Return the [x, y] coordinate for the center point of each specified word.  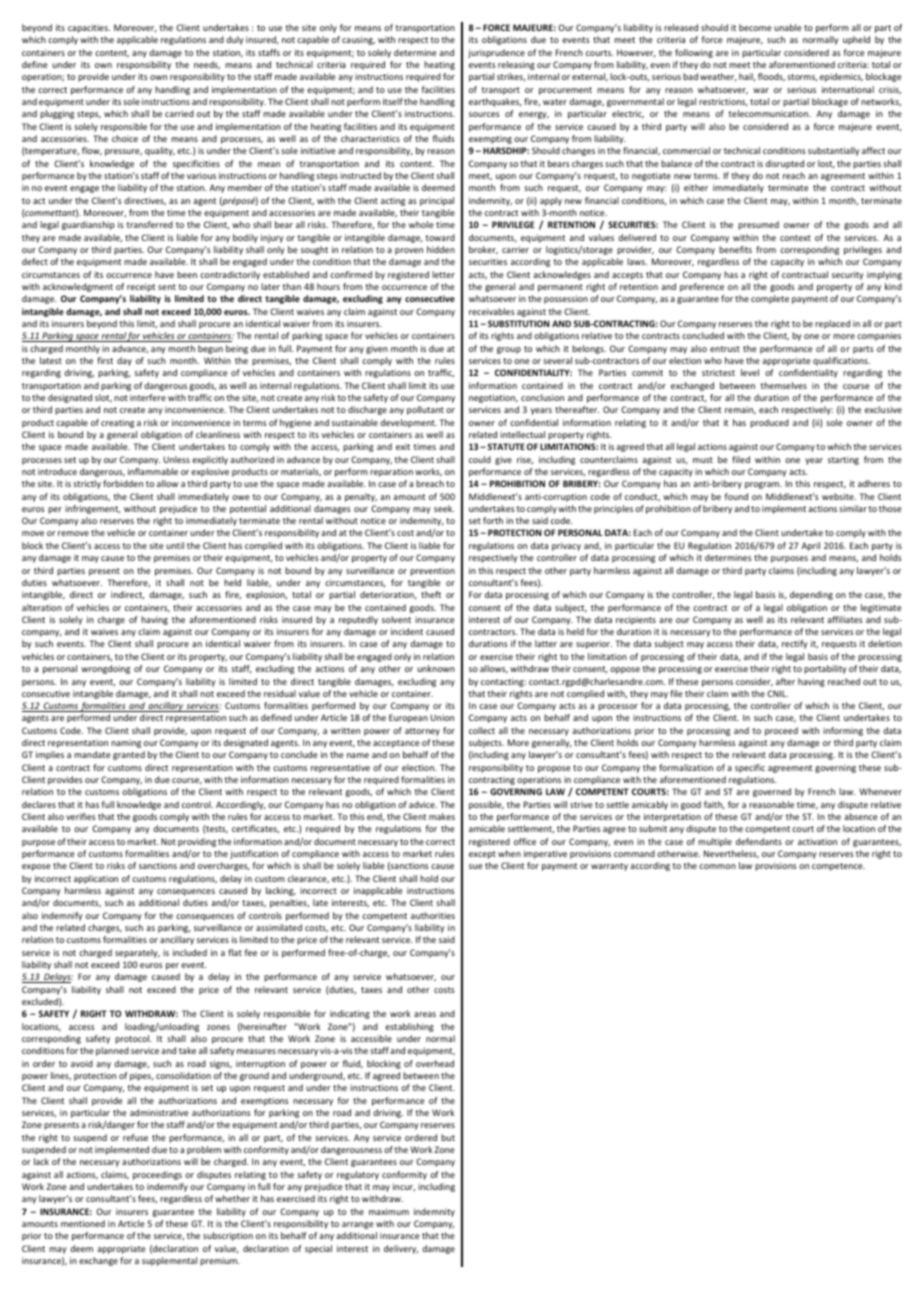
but [448, 1137]
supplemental [169, 1261]
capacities [89, 28]
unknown [436, 668]
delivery [401, 1249]
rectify [795, 644]
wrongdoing [105, 669]
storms [802, 77]
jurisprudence [496, 53]
